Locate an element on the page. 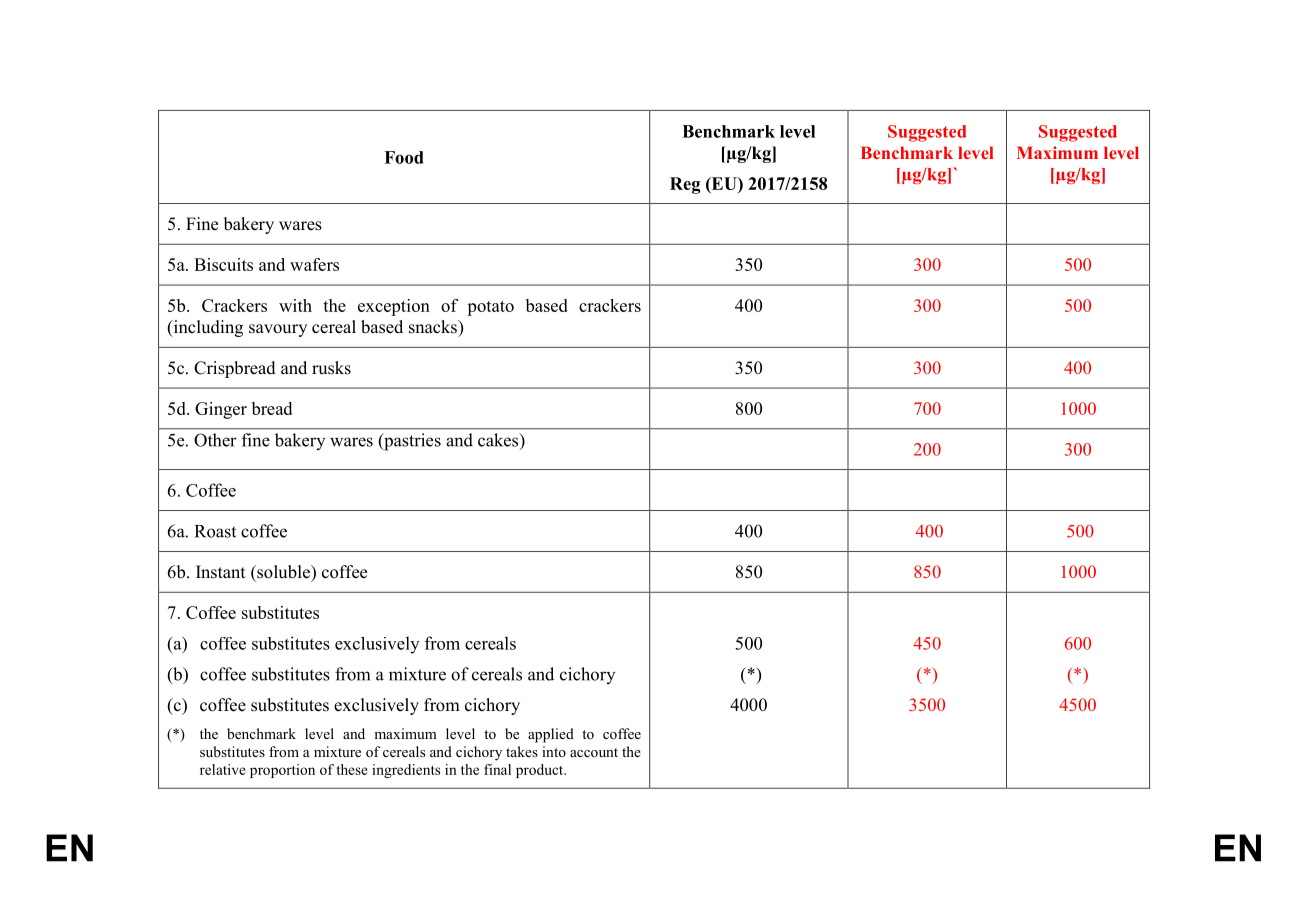  proportion is located at coordinates (282, 771).
